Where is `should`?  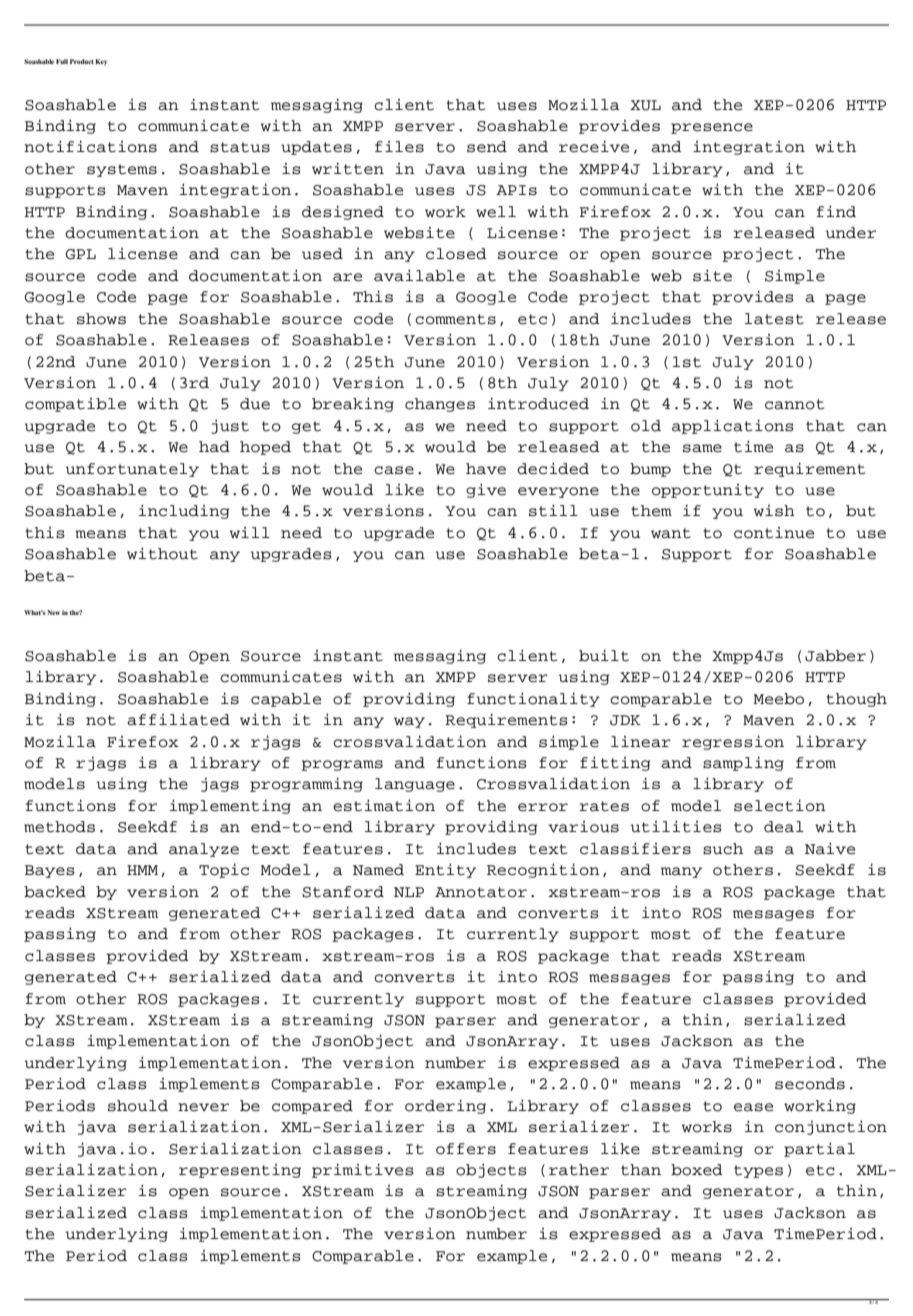
should is located at coordinates (138, 1106).
